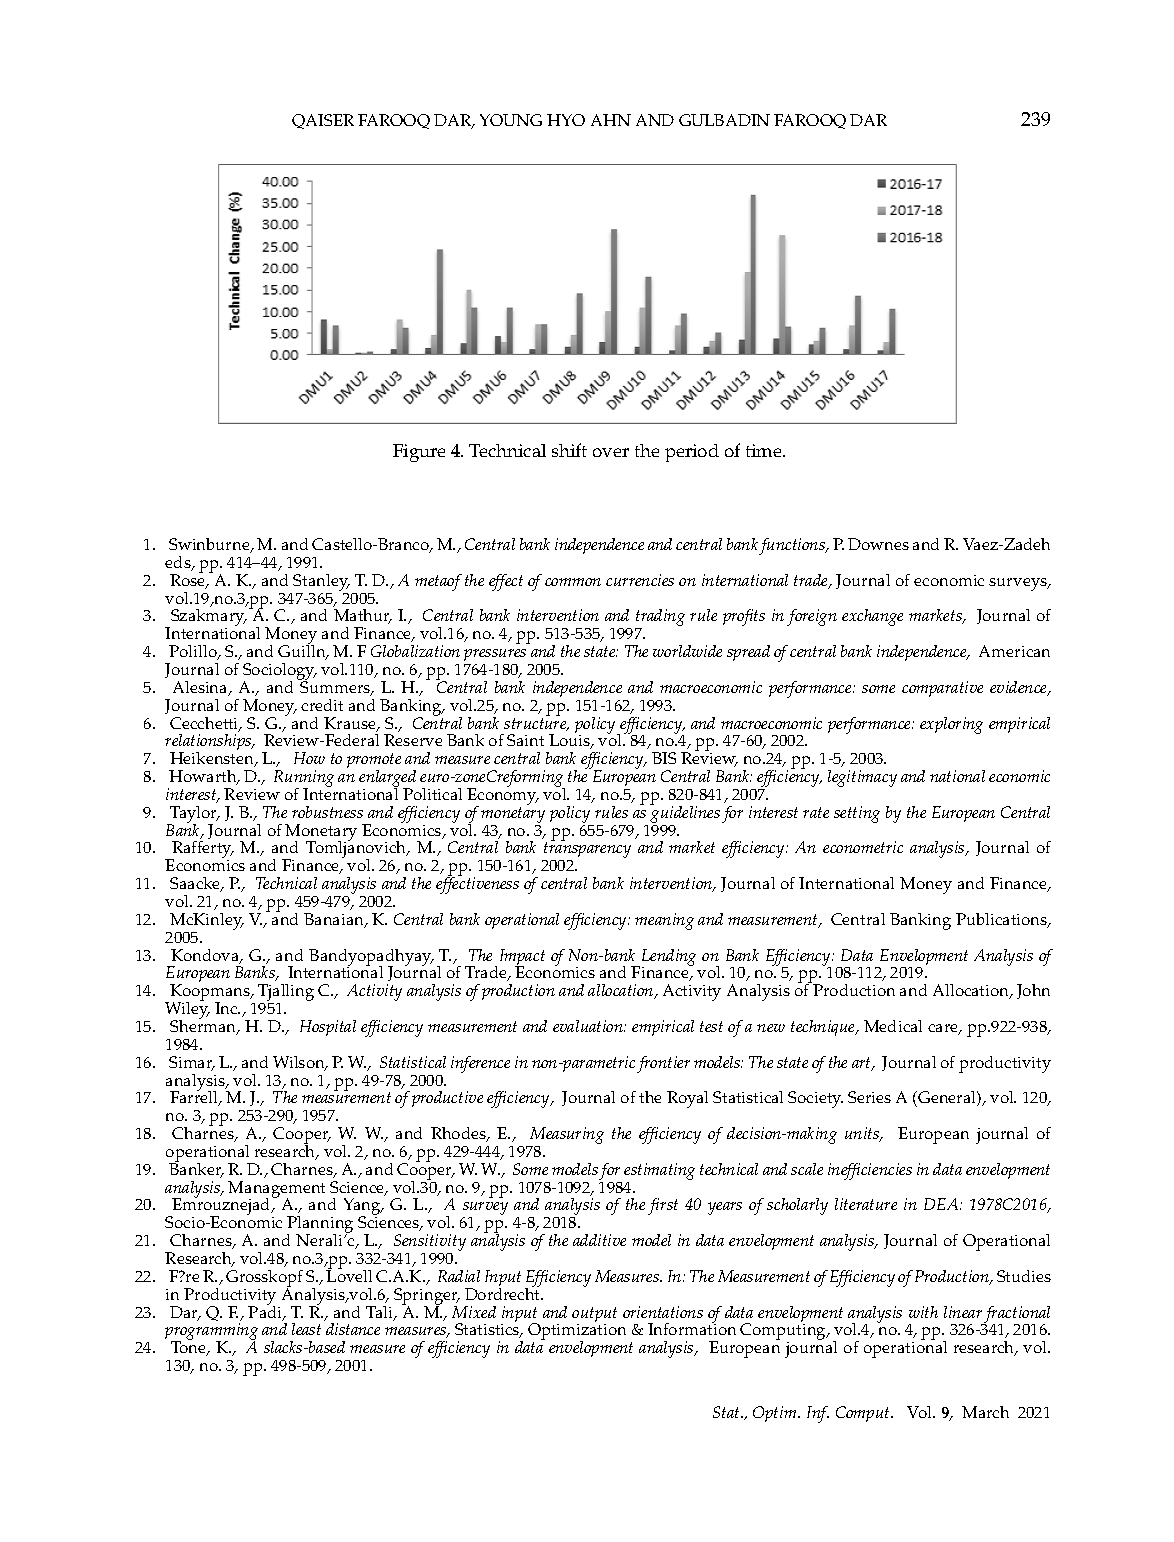  What do you see at coordinates (611, 452) in the screenshot?
I see `over` at bounding box center [611, 452].
